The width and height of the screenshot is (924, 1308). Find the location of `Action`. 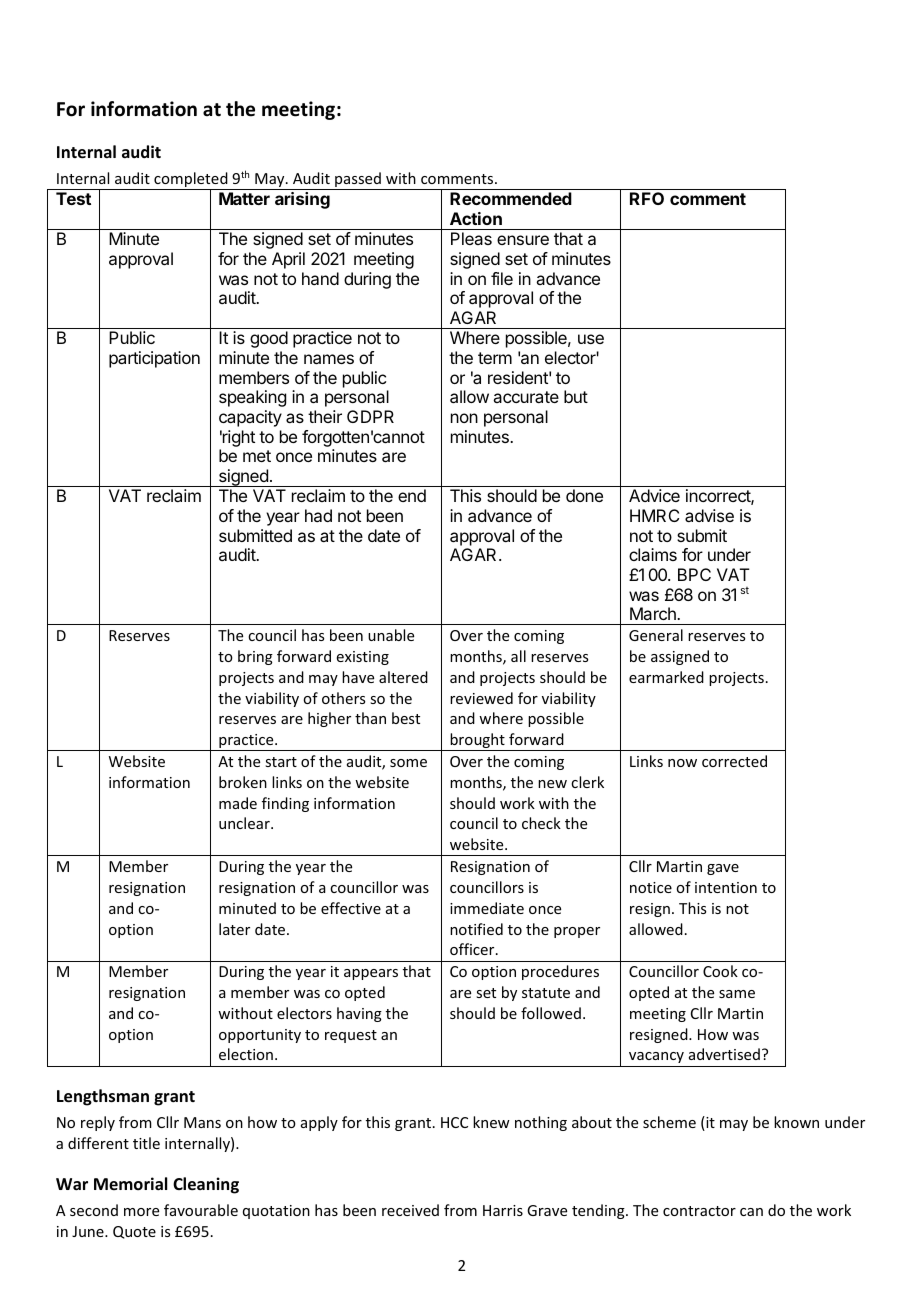

Action is located at coordinates (476, 218).
